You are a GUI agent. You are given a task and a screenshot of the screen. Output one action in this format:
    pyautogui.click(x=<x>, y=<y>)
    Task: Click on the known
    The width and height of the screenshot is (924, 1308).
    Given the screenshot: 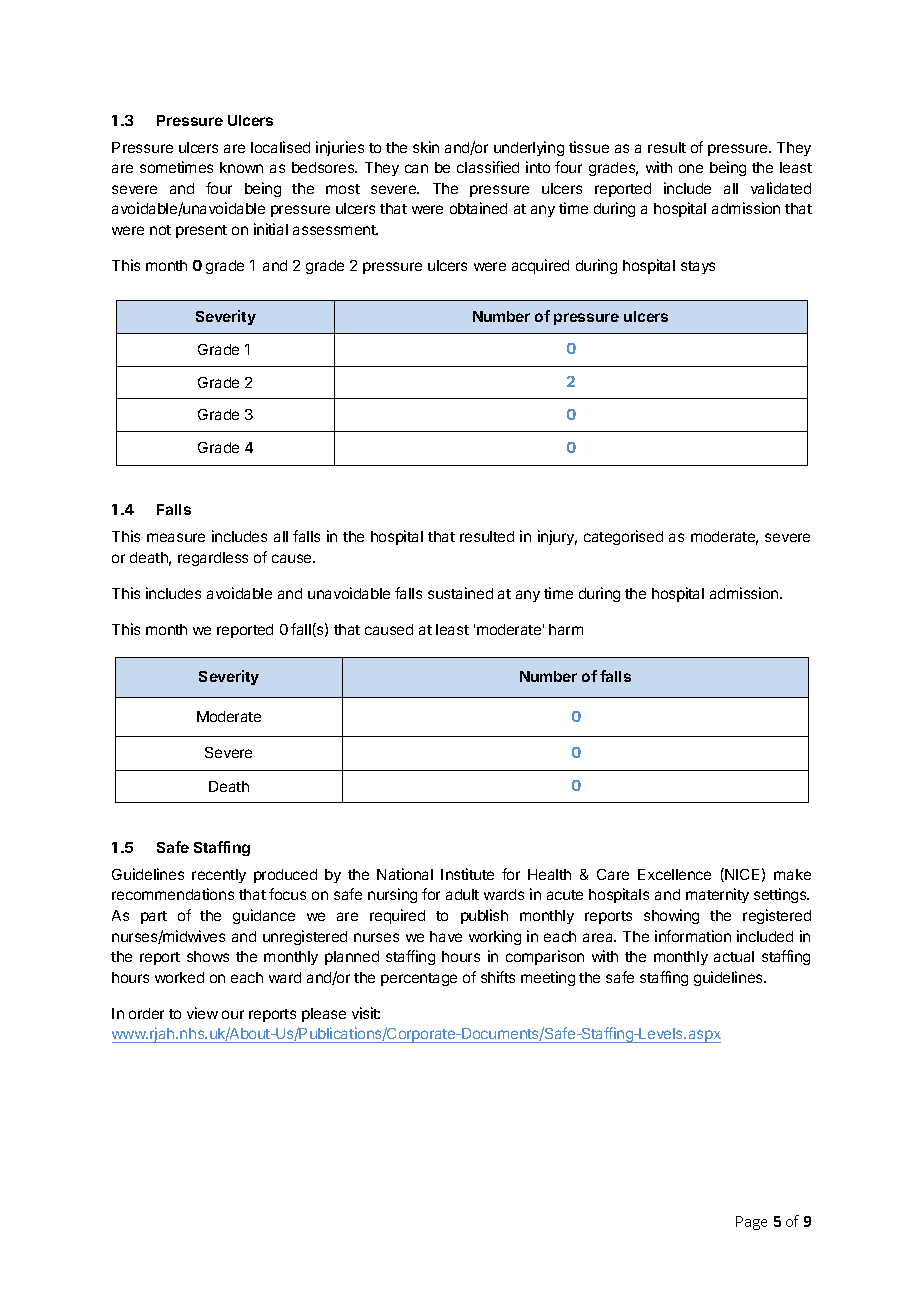 What is the action you would take?
    pyautogui.click(x=241, y=167)
